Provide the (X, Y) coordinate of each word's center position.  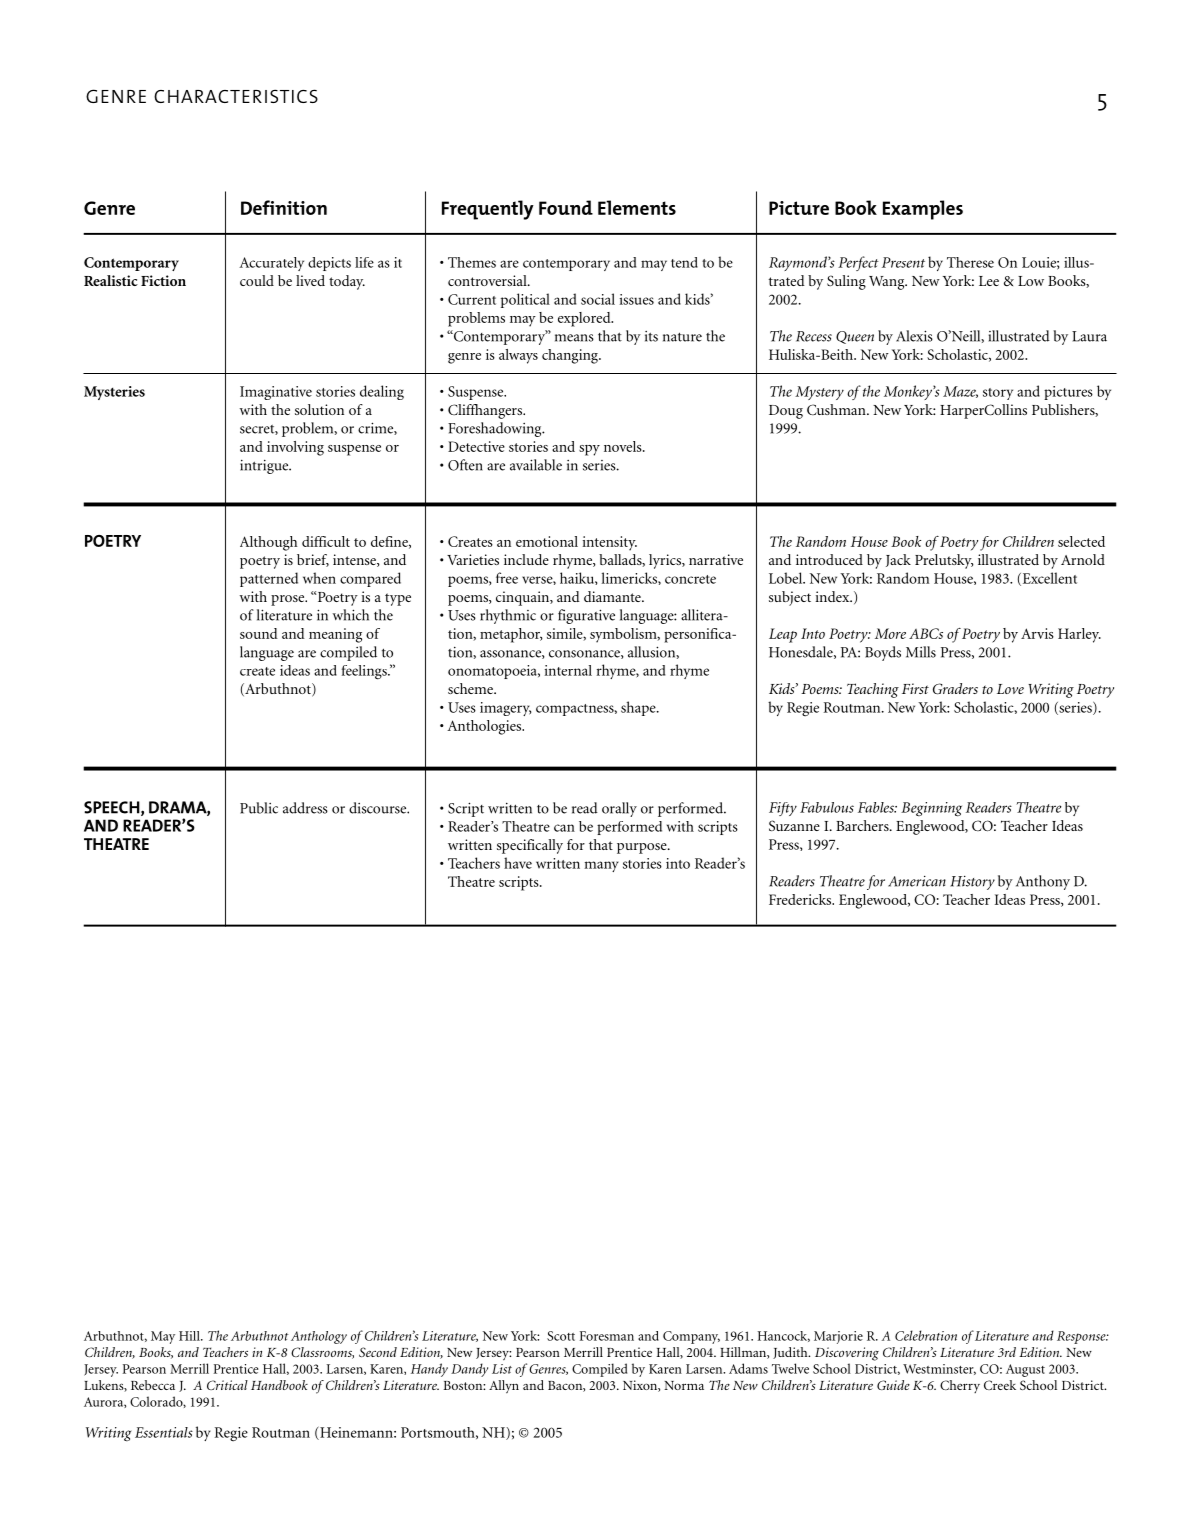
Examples (923, 210)
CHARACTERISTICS (236, 96)
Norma (684, 1385)
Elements (637, 207)
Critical (227, 1385)
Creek (1000, 1385)
